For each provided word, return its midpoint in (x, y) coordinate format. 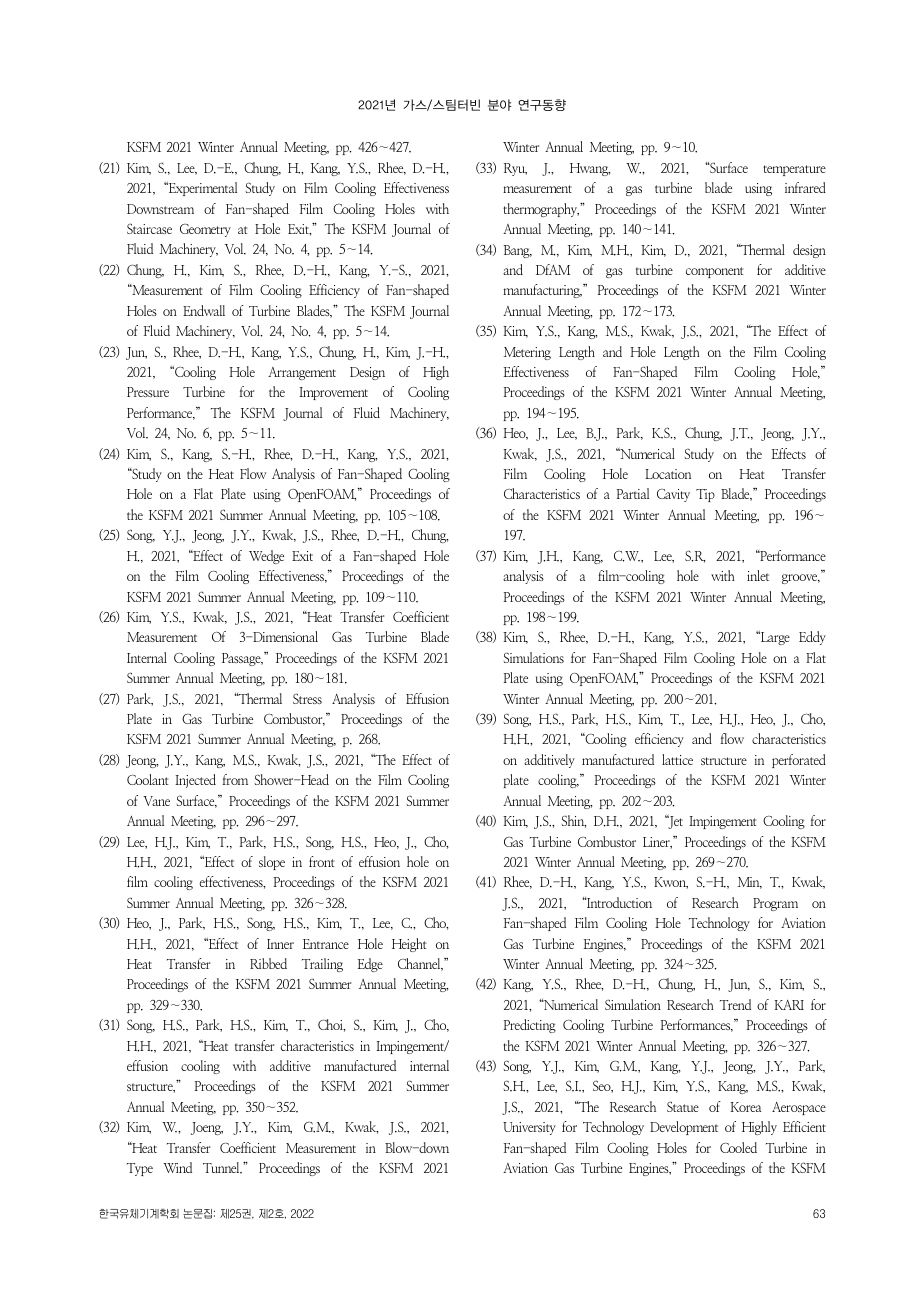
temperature (794, 170)
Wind (177, 1167)
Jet (674, 822)
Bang (518, 251)
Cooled (738, 1147)
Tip (705, 495)
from (235, 779)
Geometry (205, 230)
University (529, 1128)
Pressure (148, 392)
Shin (574, 821)
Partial (633, 493)
